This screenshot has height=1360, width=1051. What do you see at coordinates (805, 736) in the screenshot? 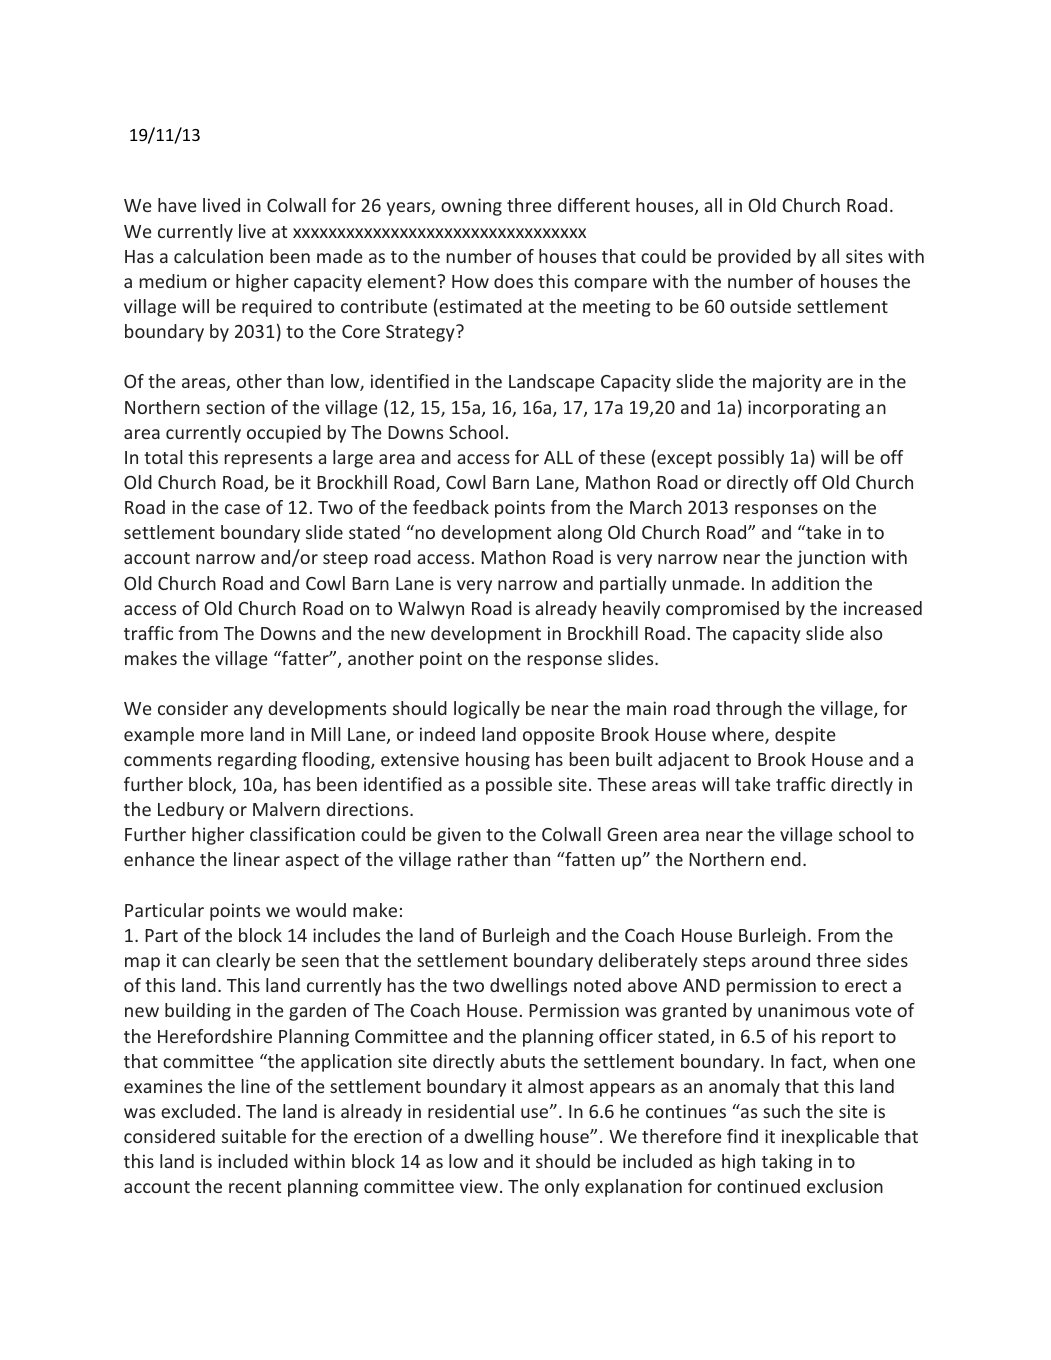
I see `despite` at bounding box center [805, 736].
